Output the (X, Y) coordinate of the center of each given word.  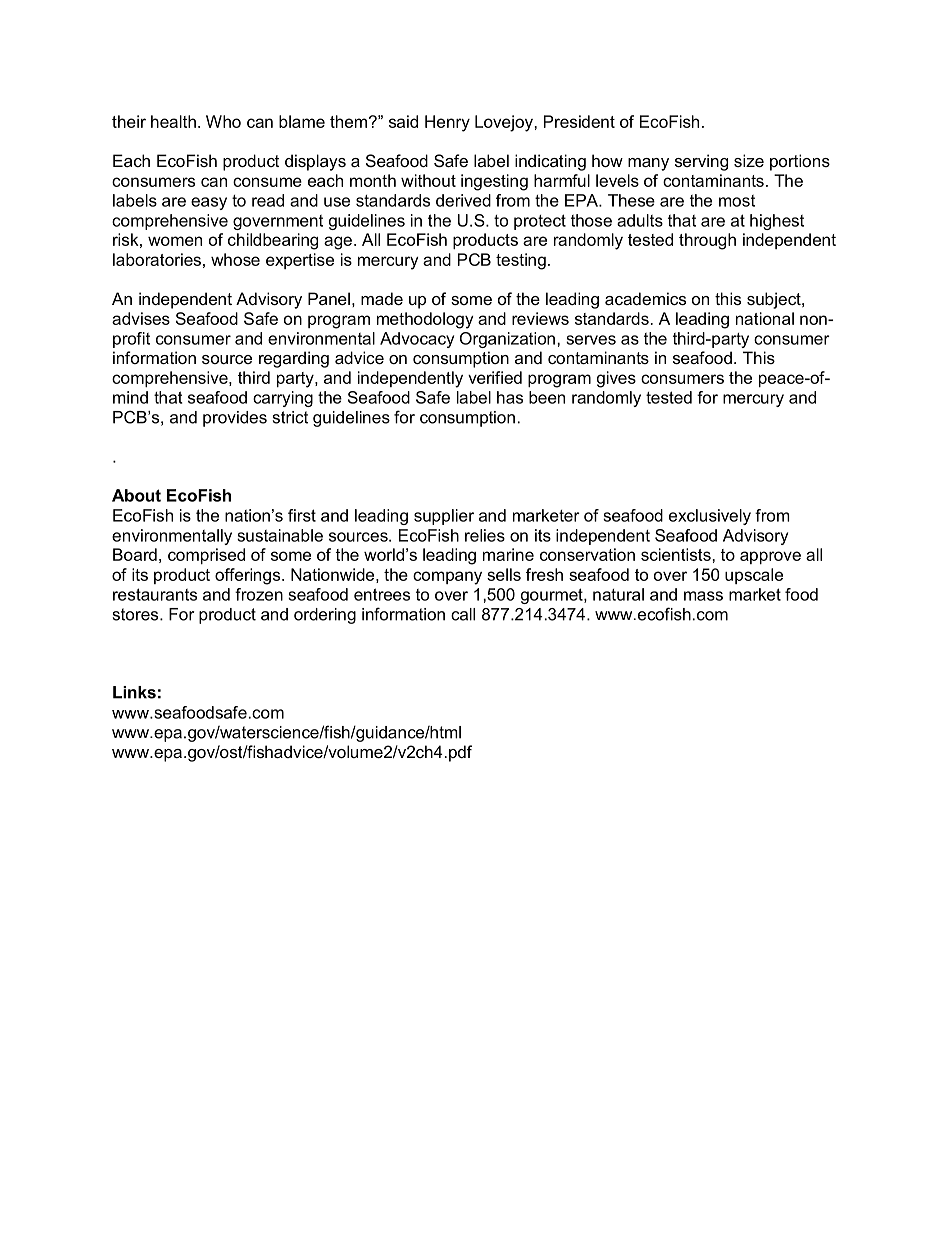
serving (701, 162)
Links (134, 692)
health (173, 121)
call (463, 614)
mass (703, 596)
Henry (447, 123)
